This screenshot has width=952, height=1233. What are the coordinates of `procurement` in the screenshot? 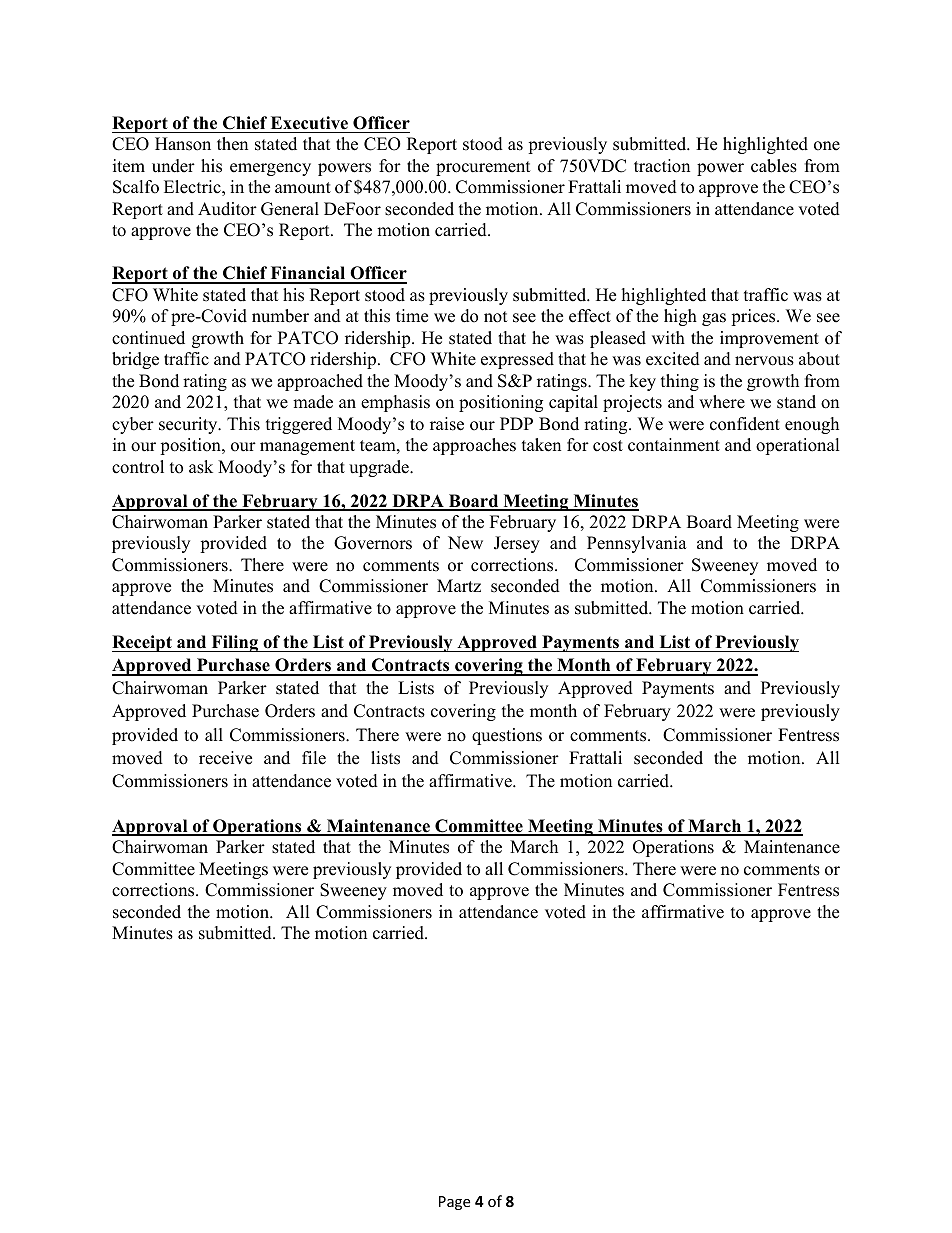 It's located at (483, 168).
